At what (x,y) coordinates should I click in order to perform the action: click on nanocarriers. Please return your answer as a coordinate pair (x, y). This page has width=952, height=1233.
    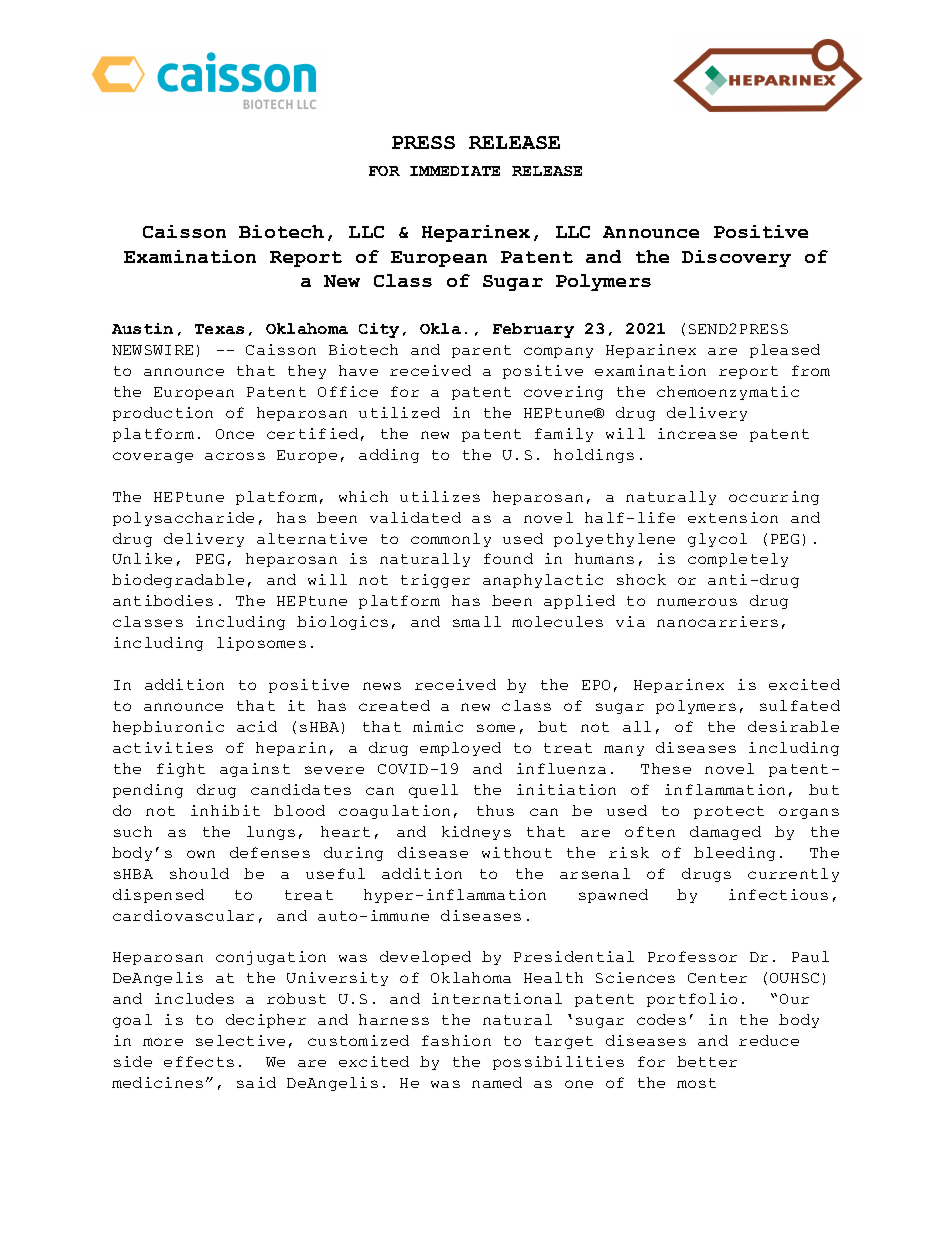
    Looking at the image, I should click on (717, 621).
